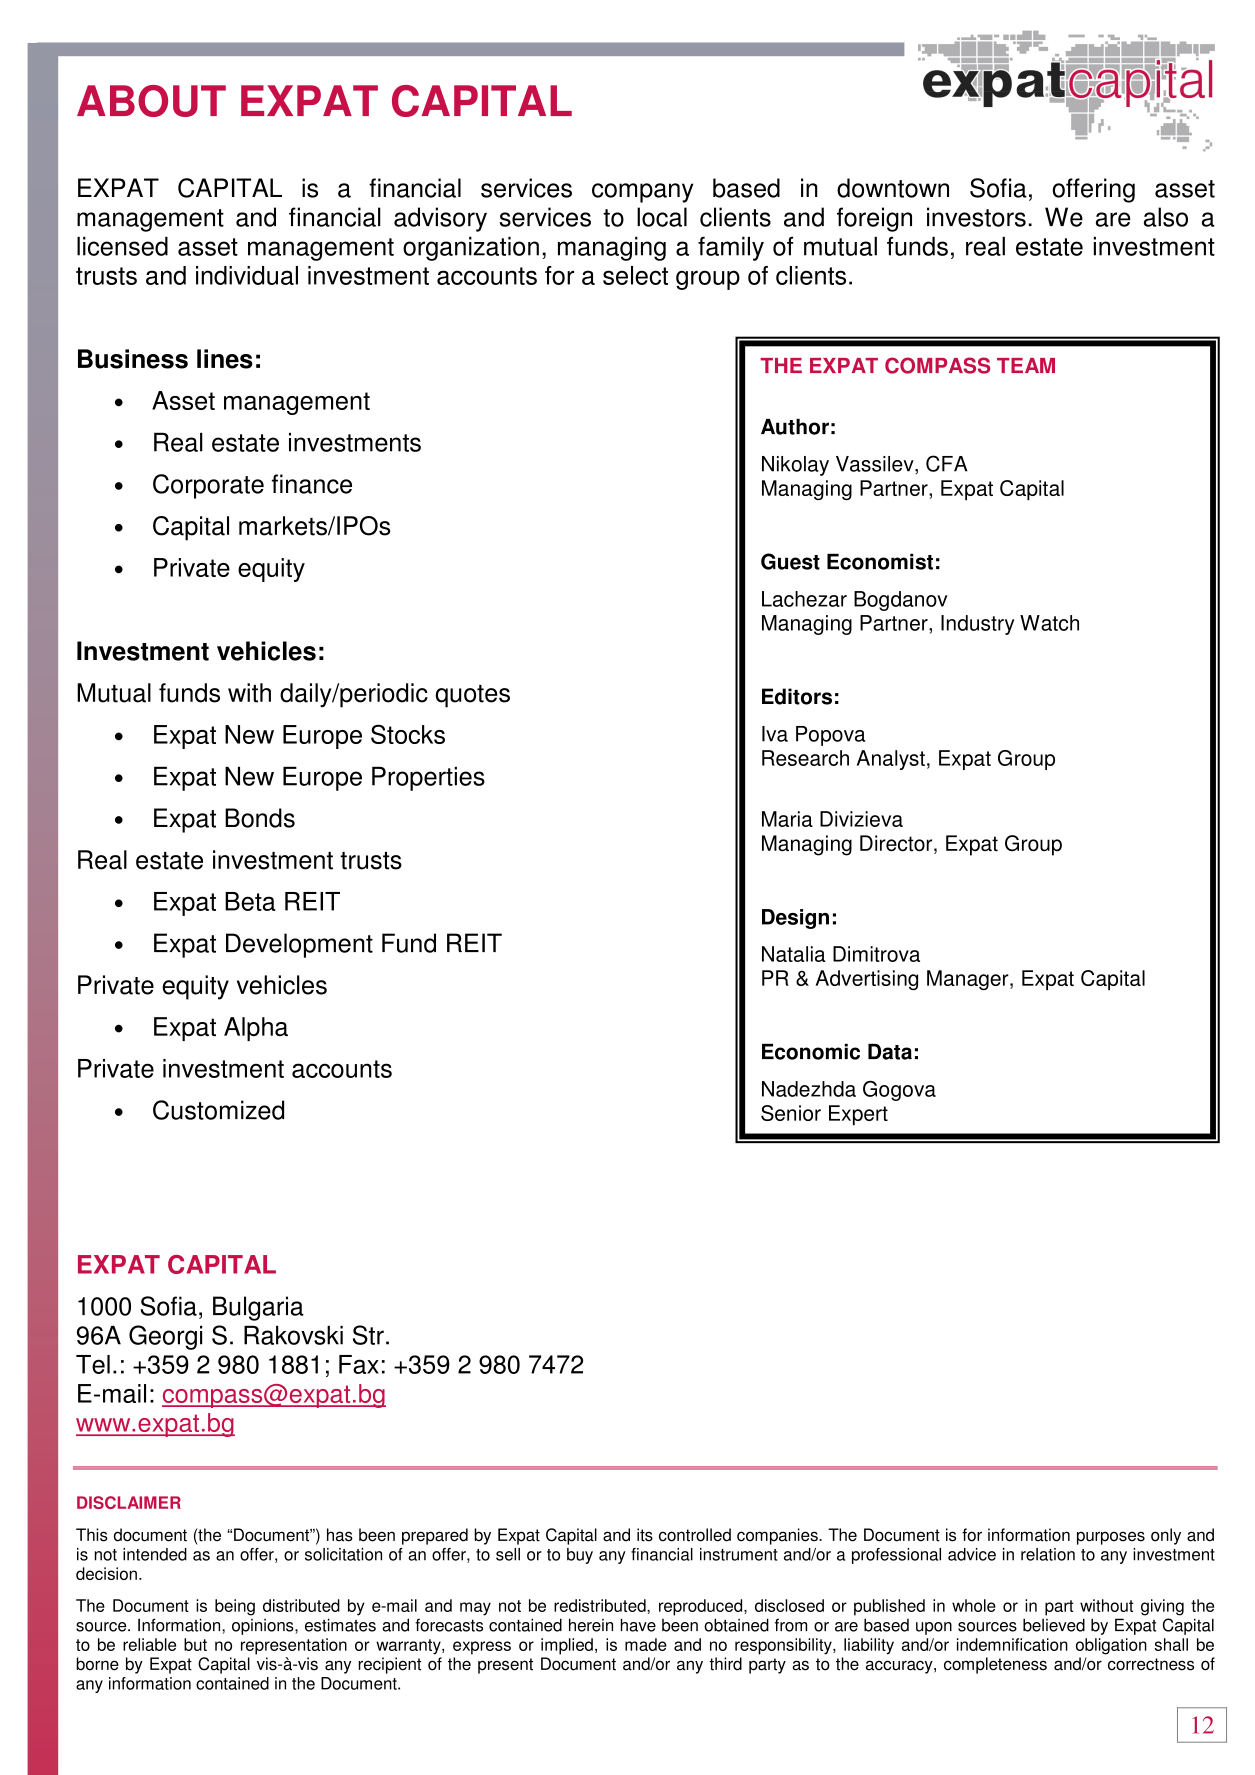 This page has width=1255, height=1775. I want to click on Bonds, so click(260, 818).
